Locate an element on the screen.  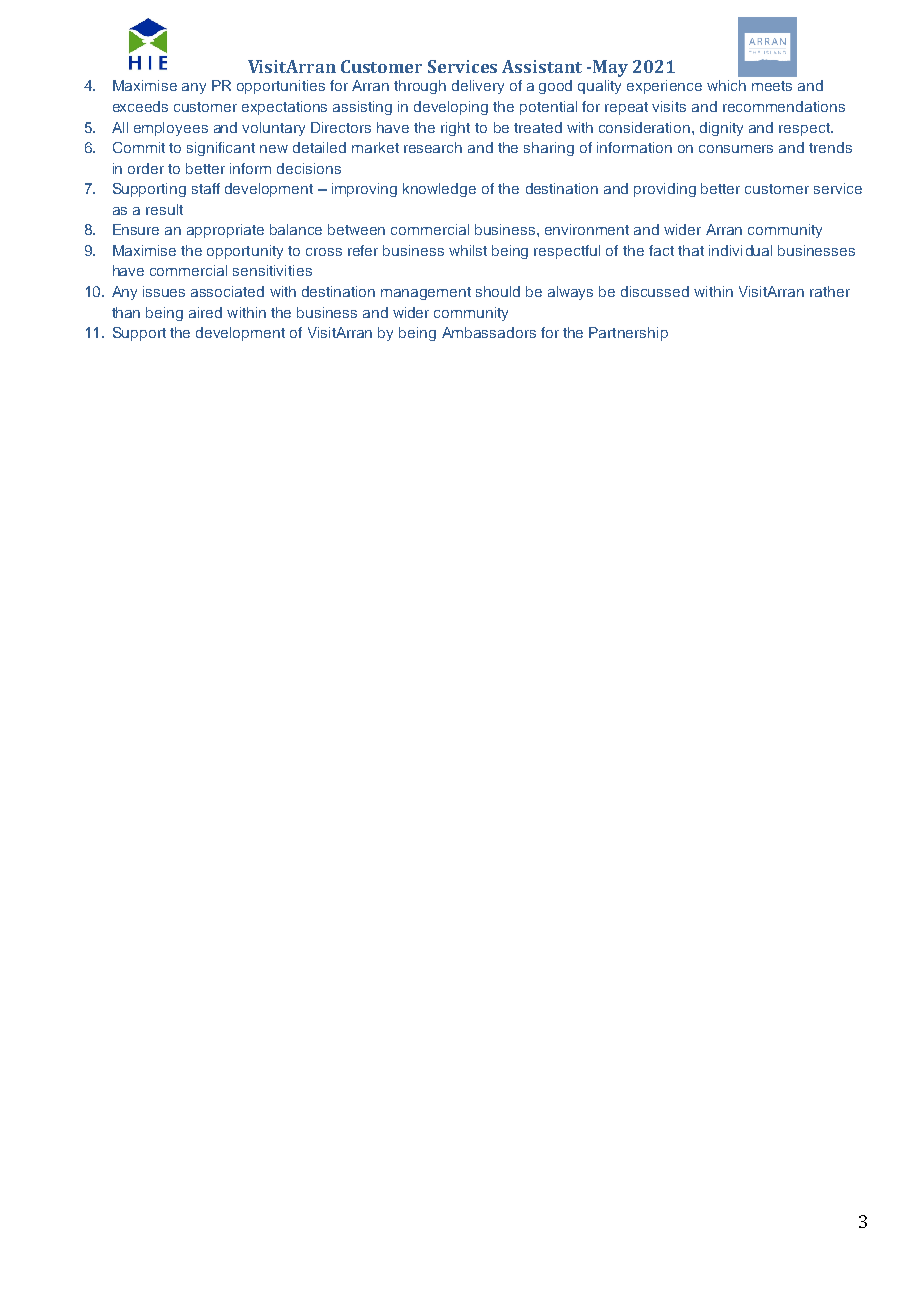
appropriate is located at coordinates (225, 231).
